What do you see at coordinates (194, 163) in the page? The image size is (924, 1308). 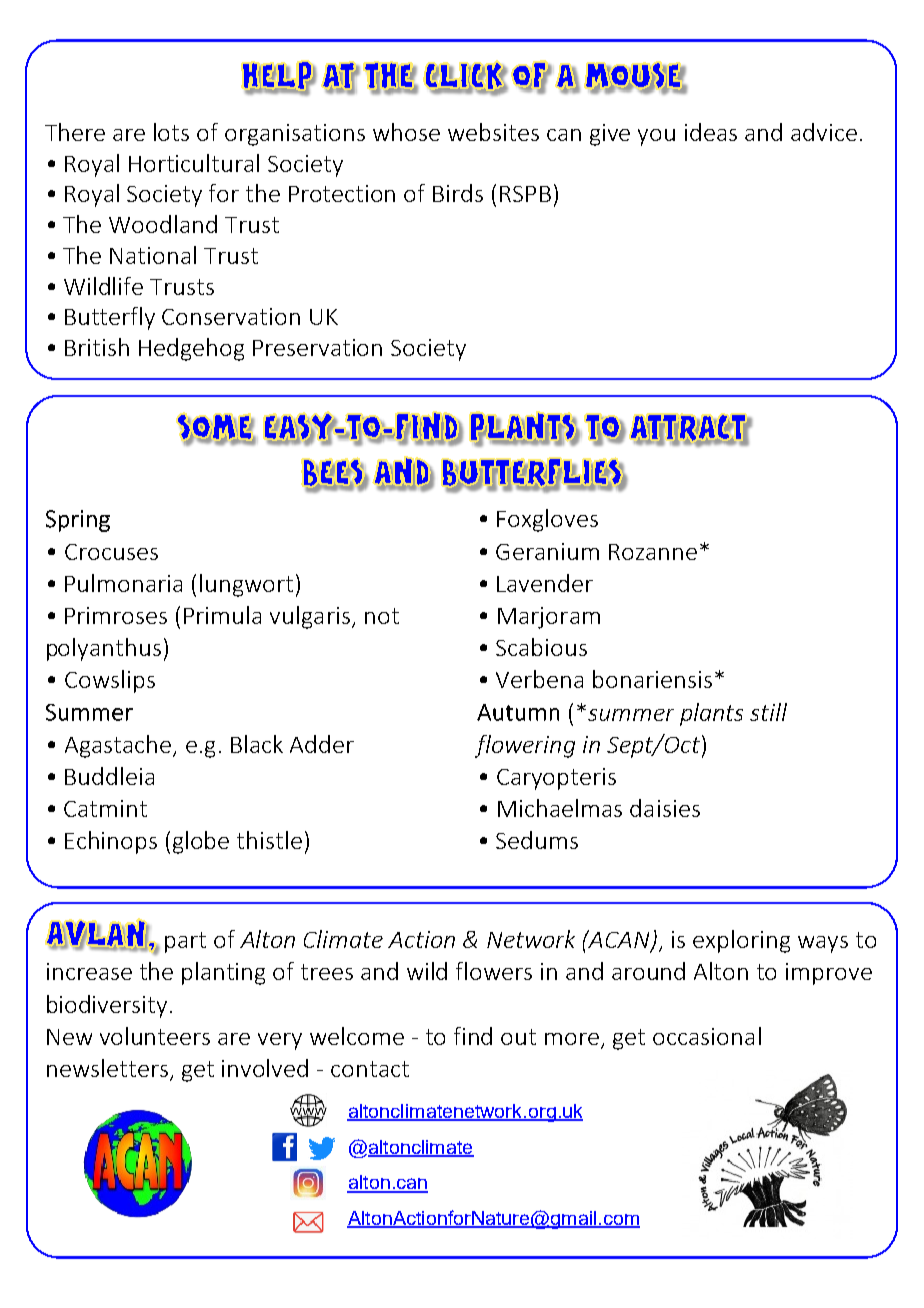 I see `Horticultural` at bounding box center [194, 163].
